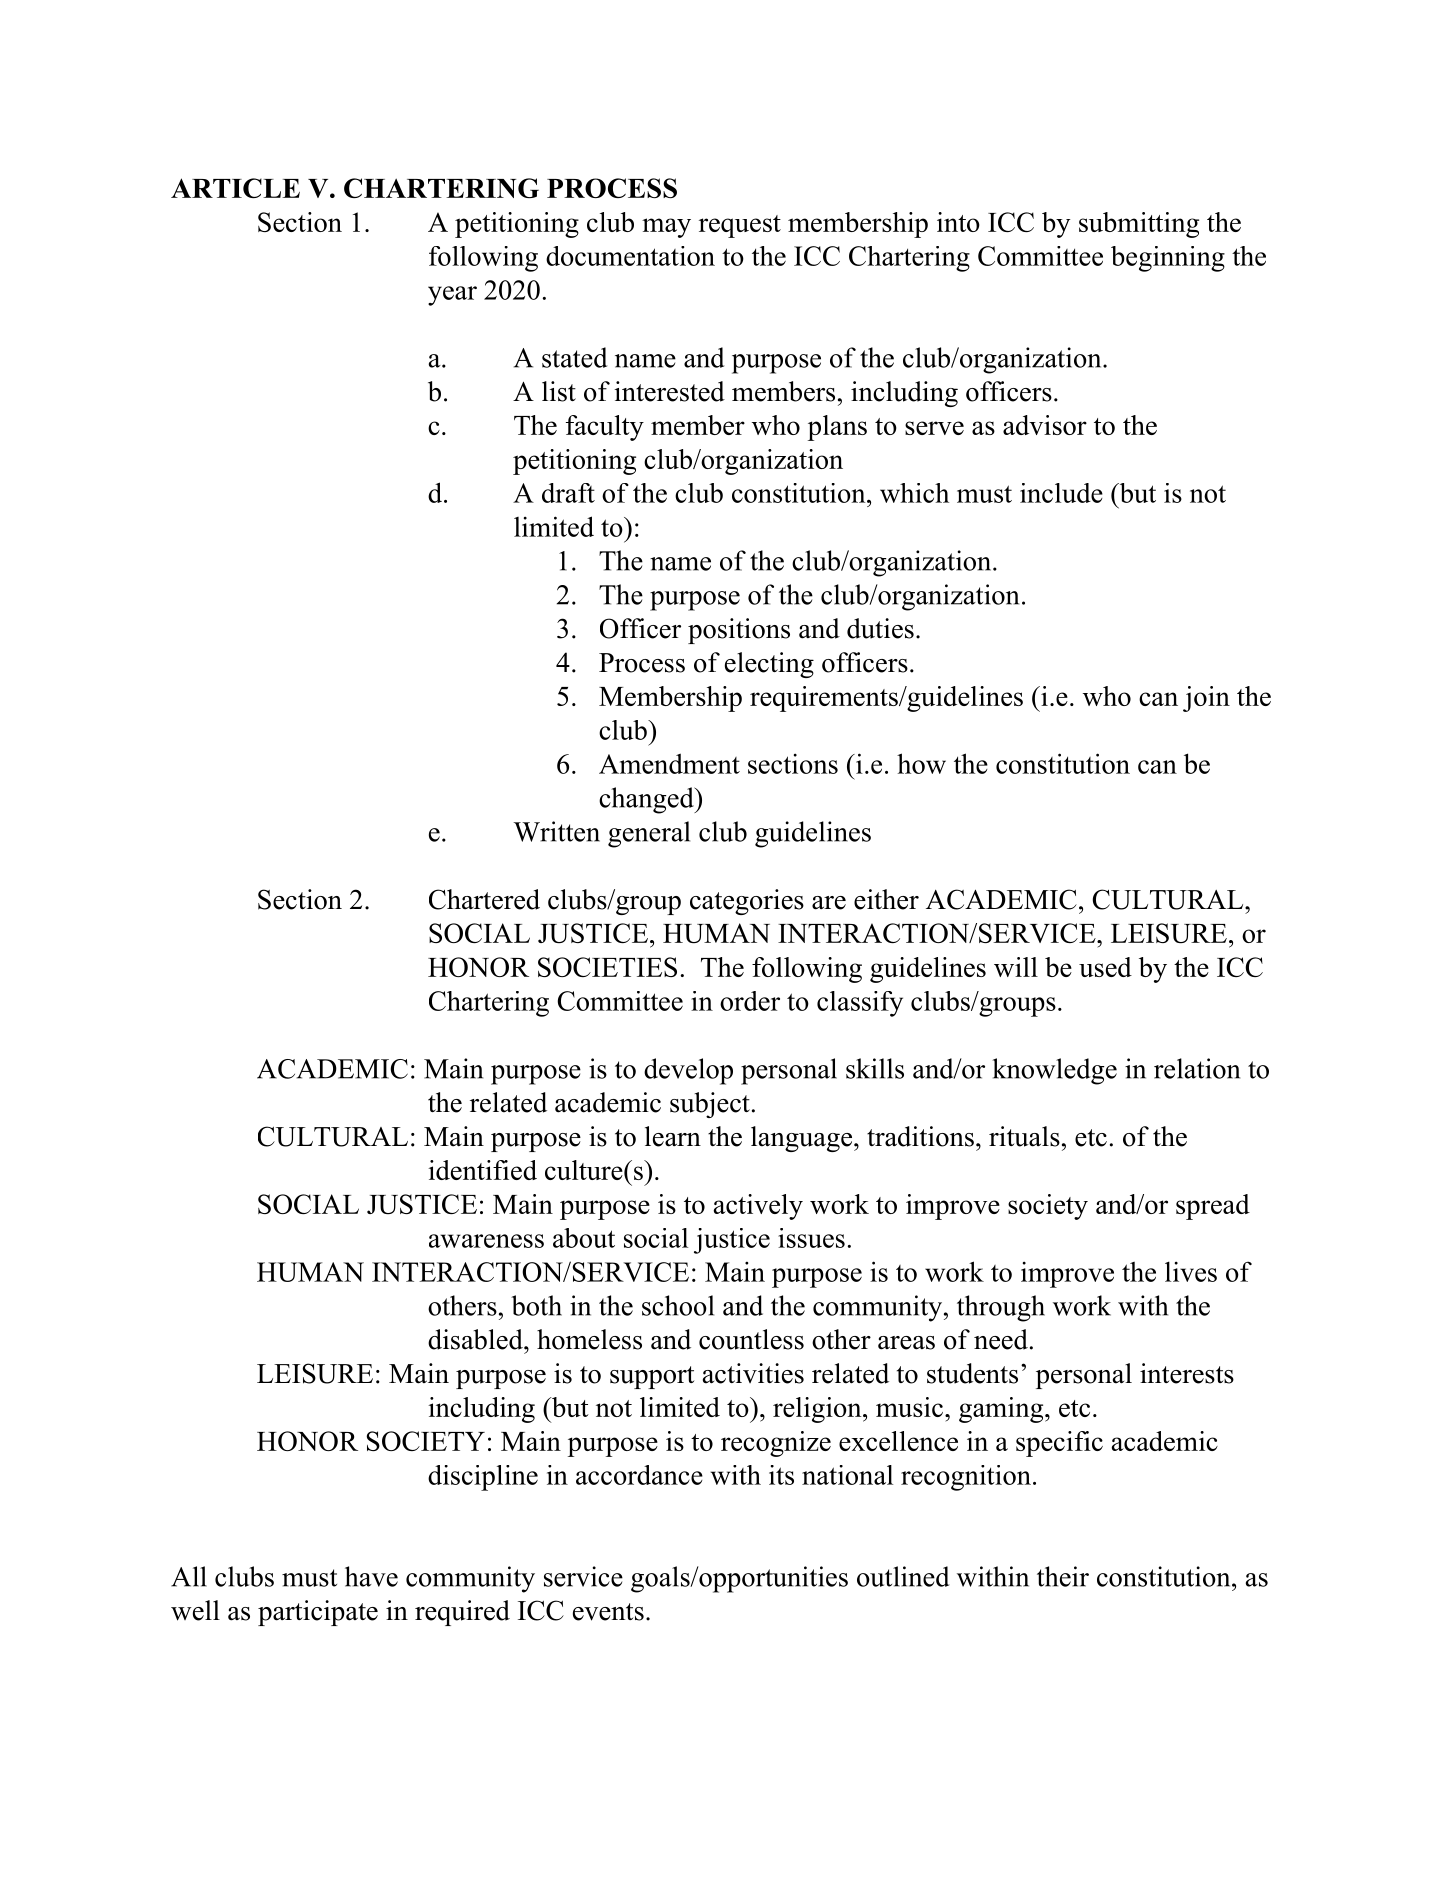 The width and height of the document is (1454, 1882). I want to click on through, so click(1001, 1308).
